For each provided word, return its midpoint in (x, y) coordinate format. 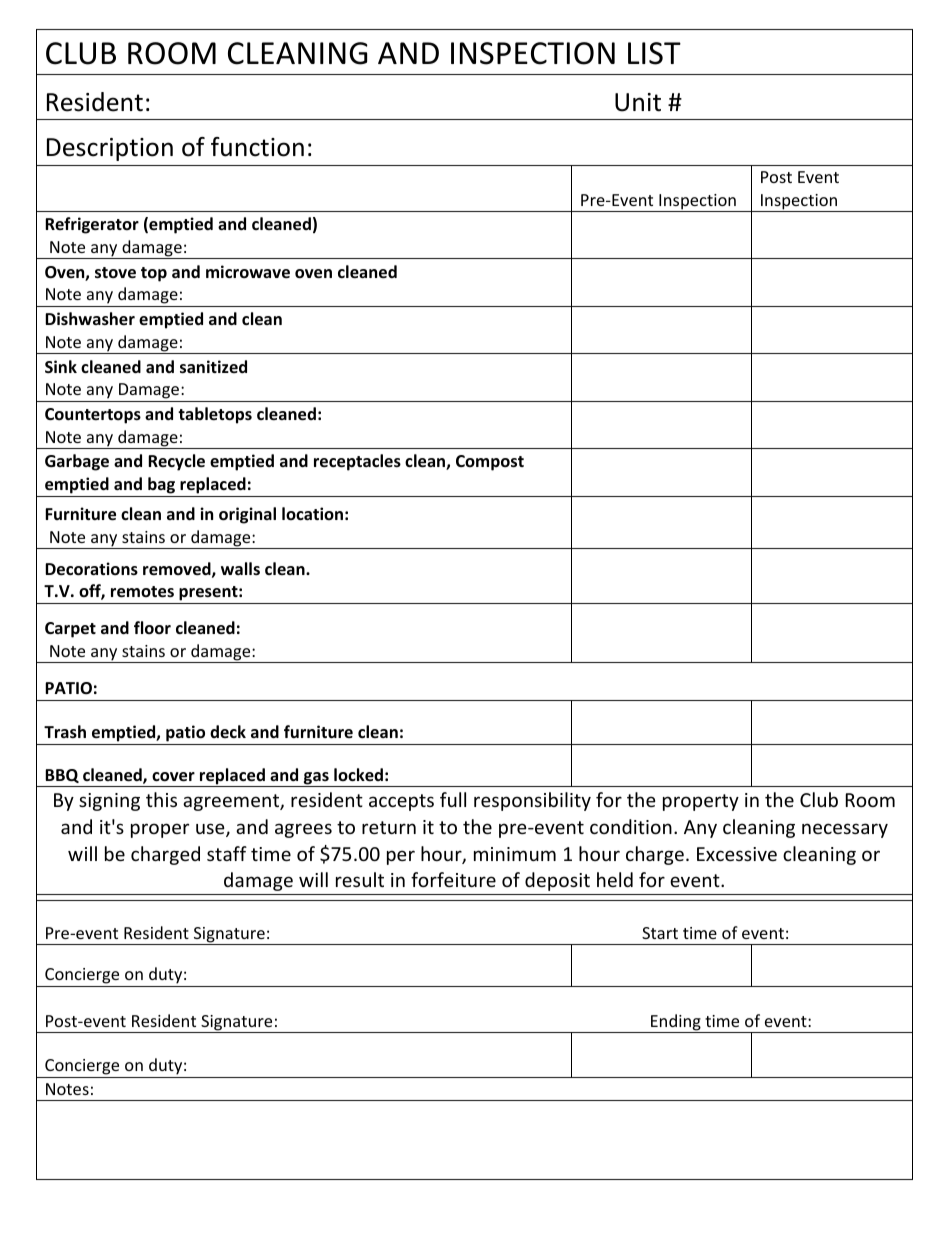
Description (110, 149)
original (247, 515)
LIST (654, 53)
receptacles (357, 462)
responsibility (532, 801)
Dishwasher (90, 319)
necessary (845, 830)
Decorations (91, 569)
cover (173, 777)
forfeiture (453, 879)
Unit (638, 102)
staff (227, 853)
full (453, 799)
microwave (248, 272)
